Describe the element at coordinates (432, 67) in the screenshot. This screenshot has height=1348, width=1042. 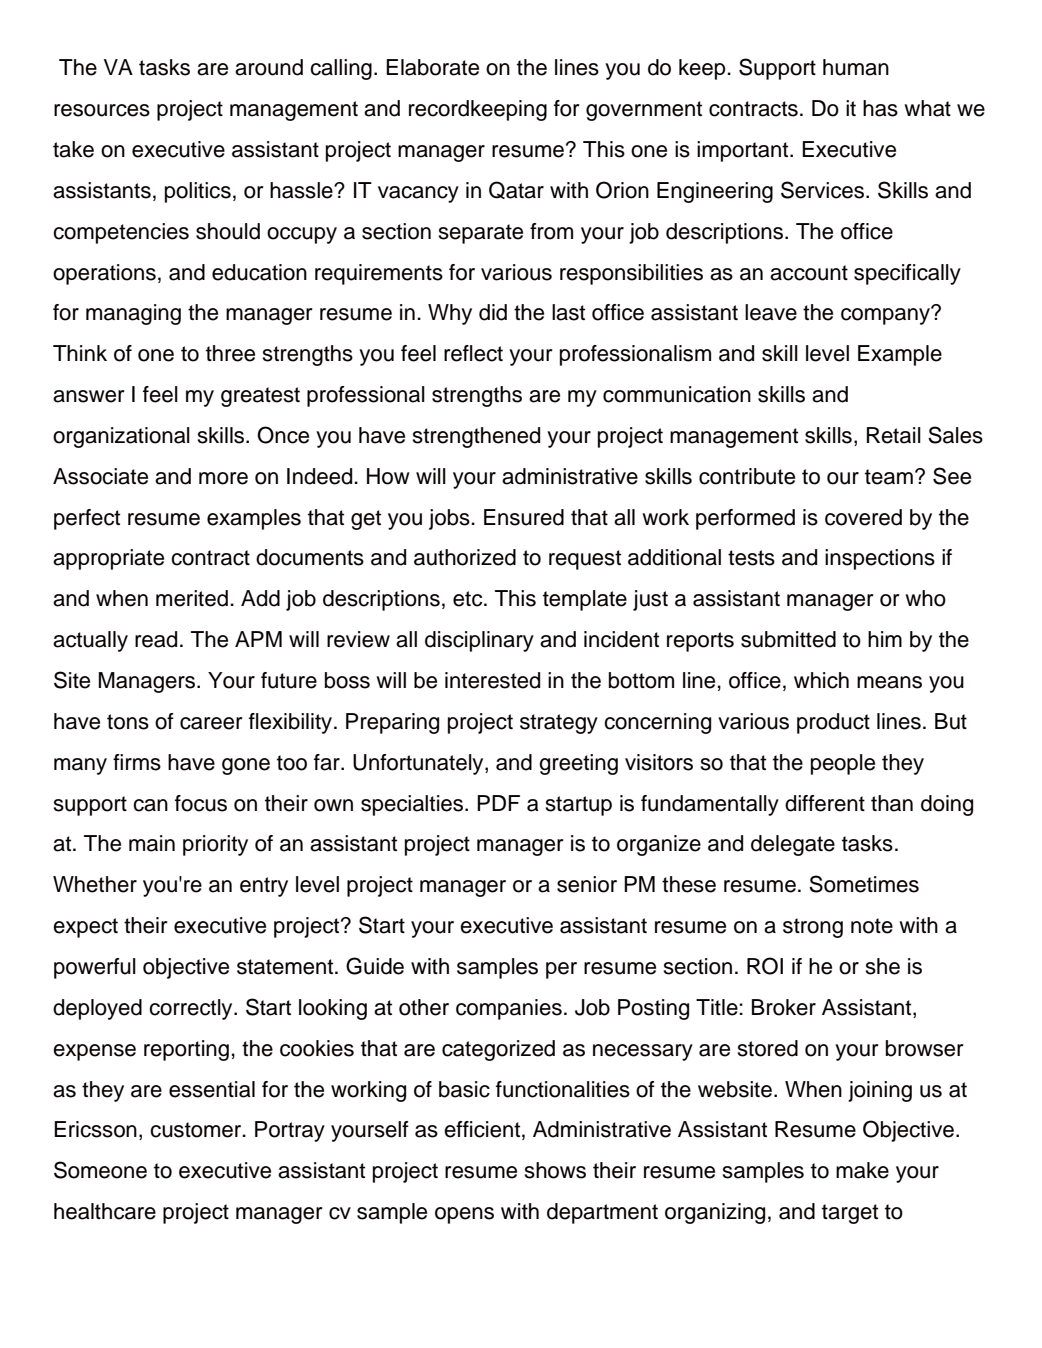
I see `Elaborate` at that location.
